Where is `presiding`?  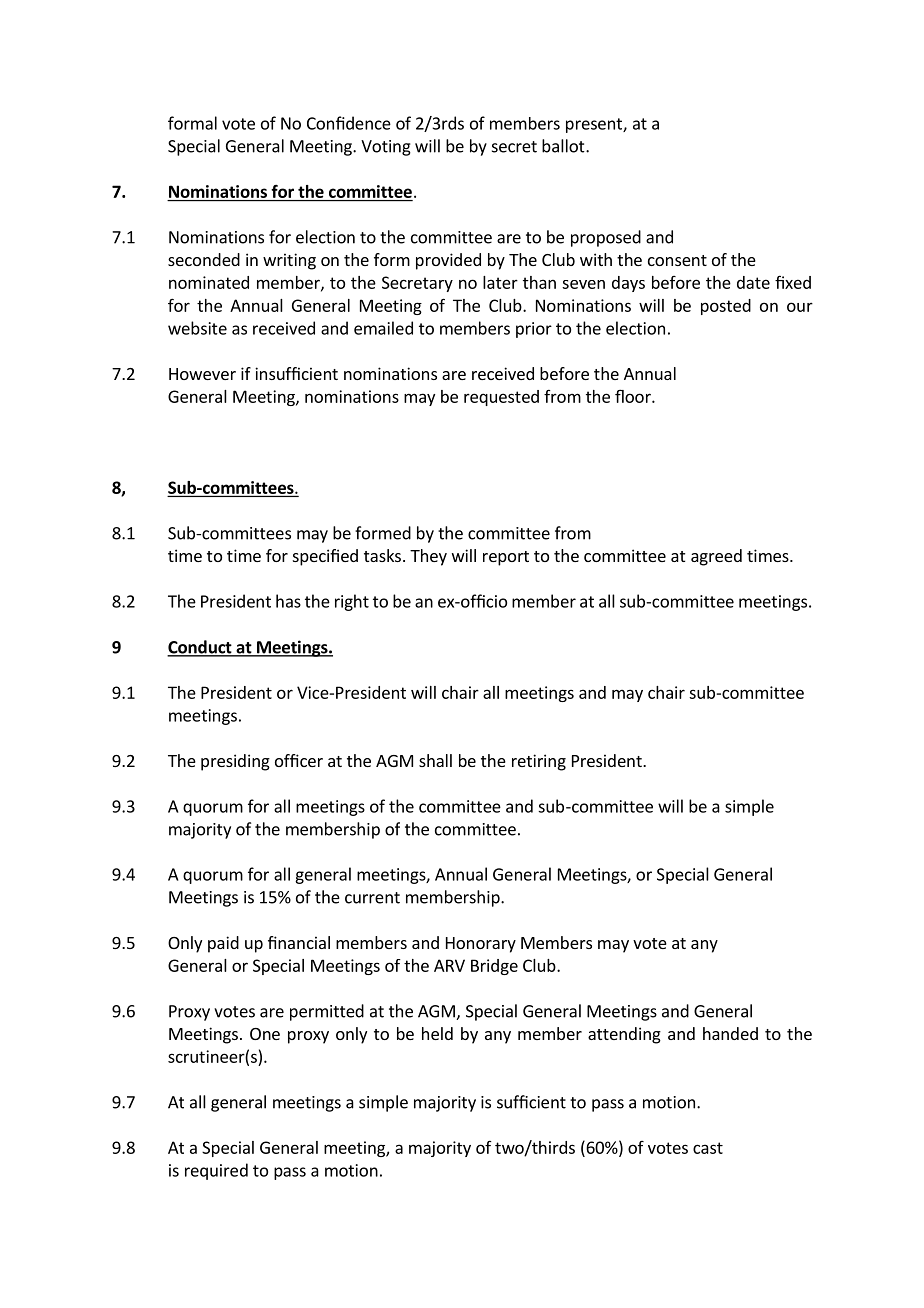 presiding is located at coordinates (235, 762).
